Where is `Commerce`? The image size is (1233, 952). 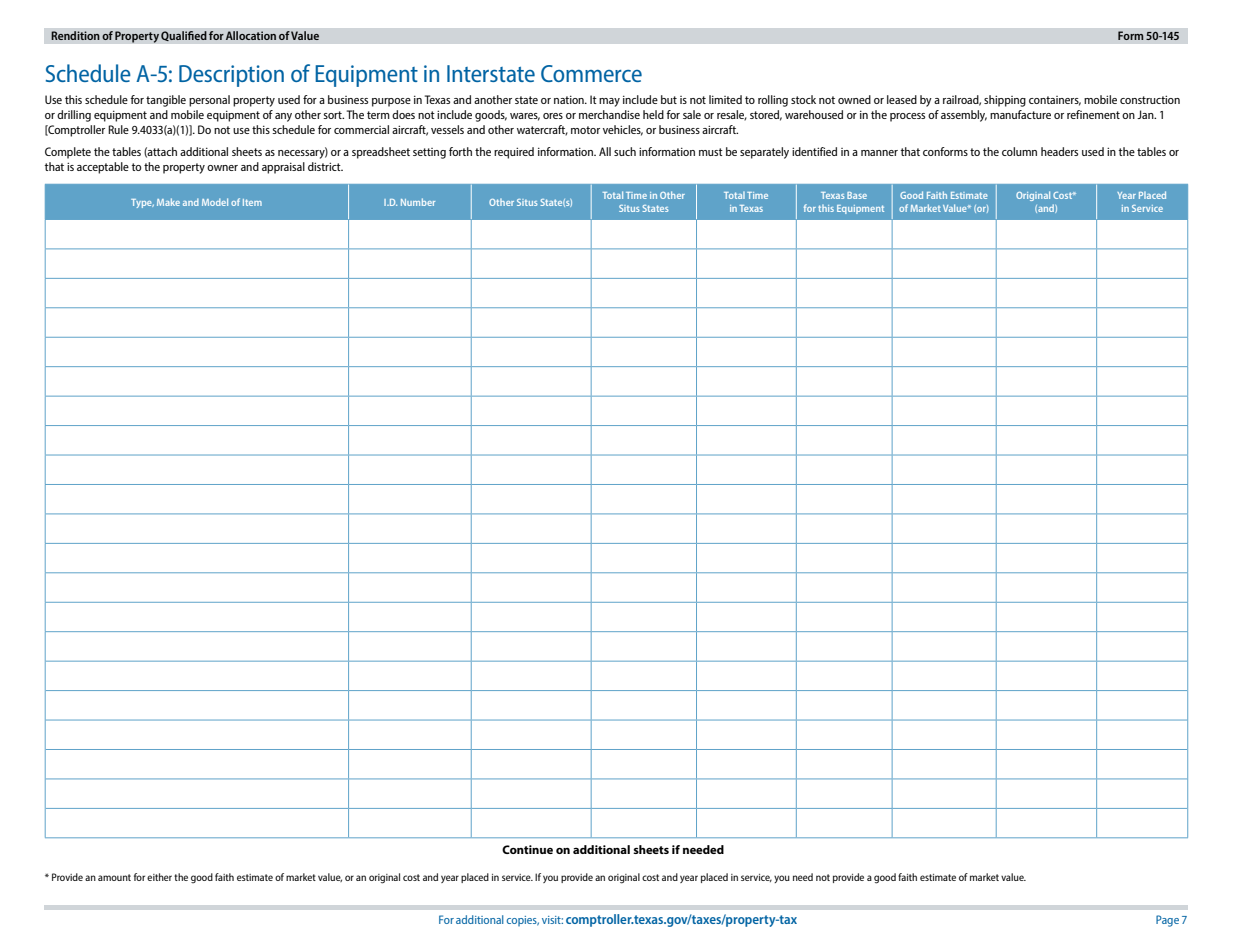
Commerce is located at coordinates (591, 73).
